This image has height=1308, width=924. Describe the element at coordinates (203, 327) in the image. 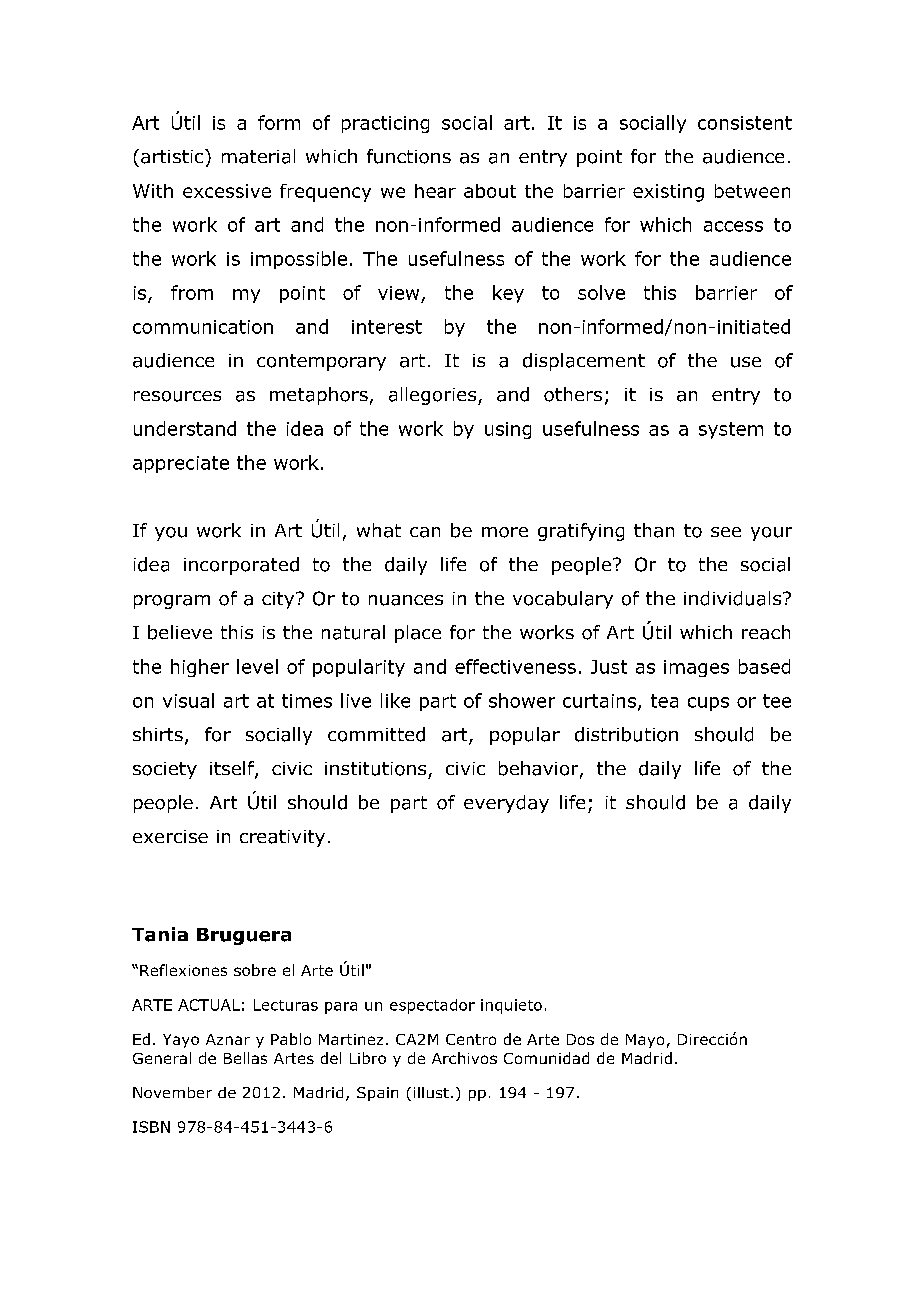

I see `communication` at that location.
